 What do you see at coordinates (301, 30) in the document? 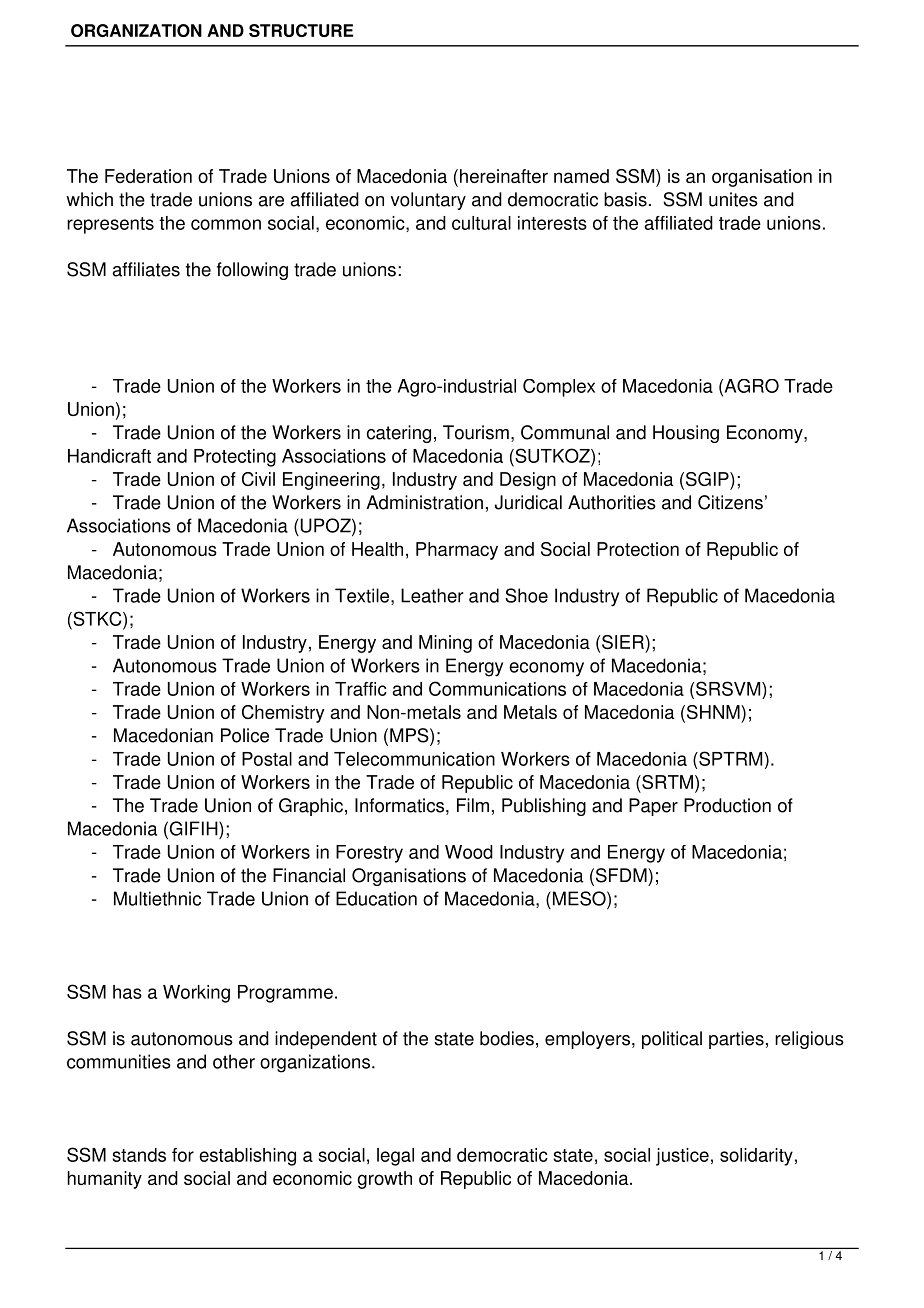
I see `STRUCTURE` at bounding box center [301, 30].
